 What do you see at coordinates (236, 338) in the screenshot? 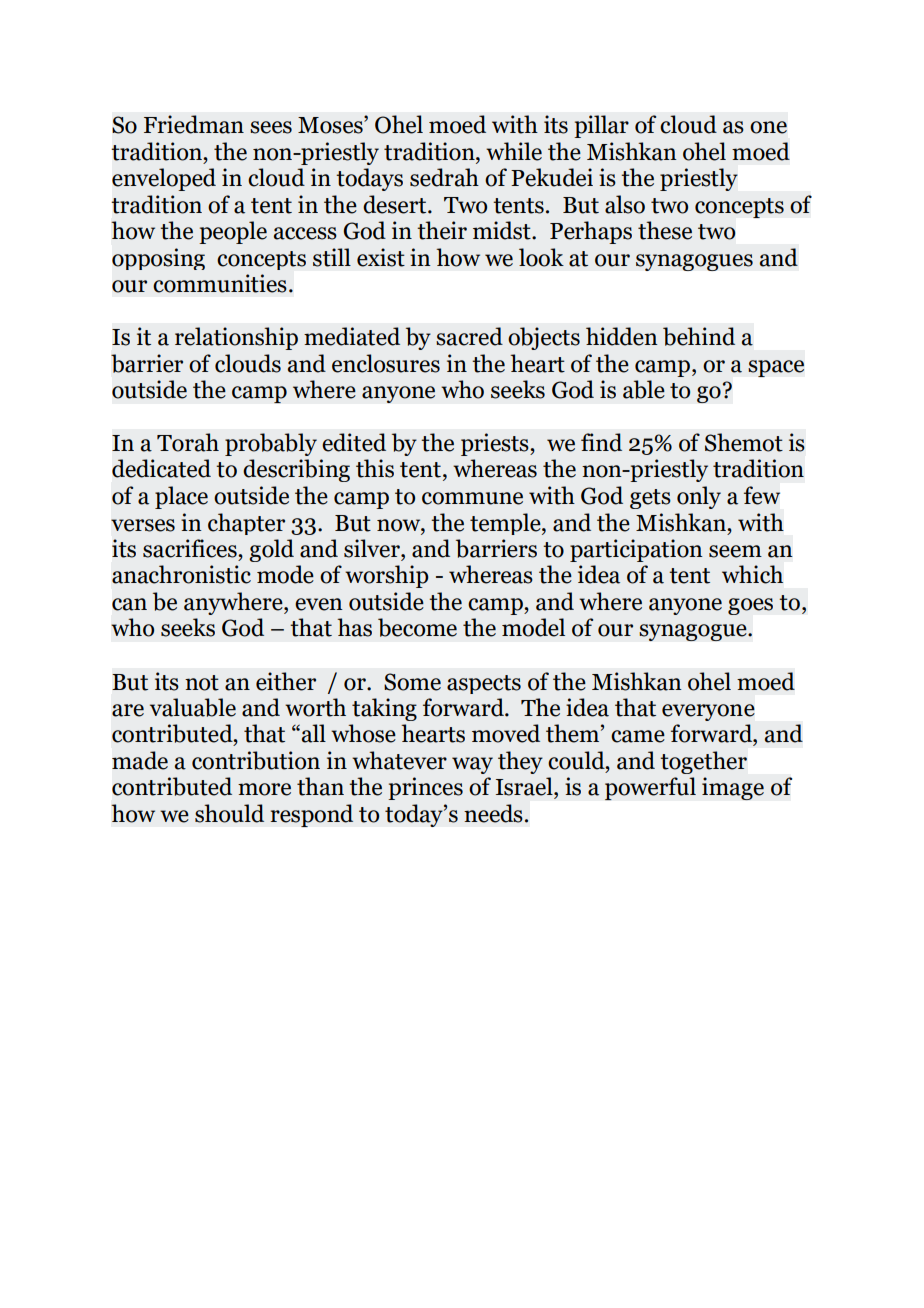
I see `relationship` at bounding box center [236, 338].
